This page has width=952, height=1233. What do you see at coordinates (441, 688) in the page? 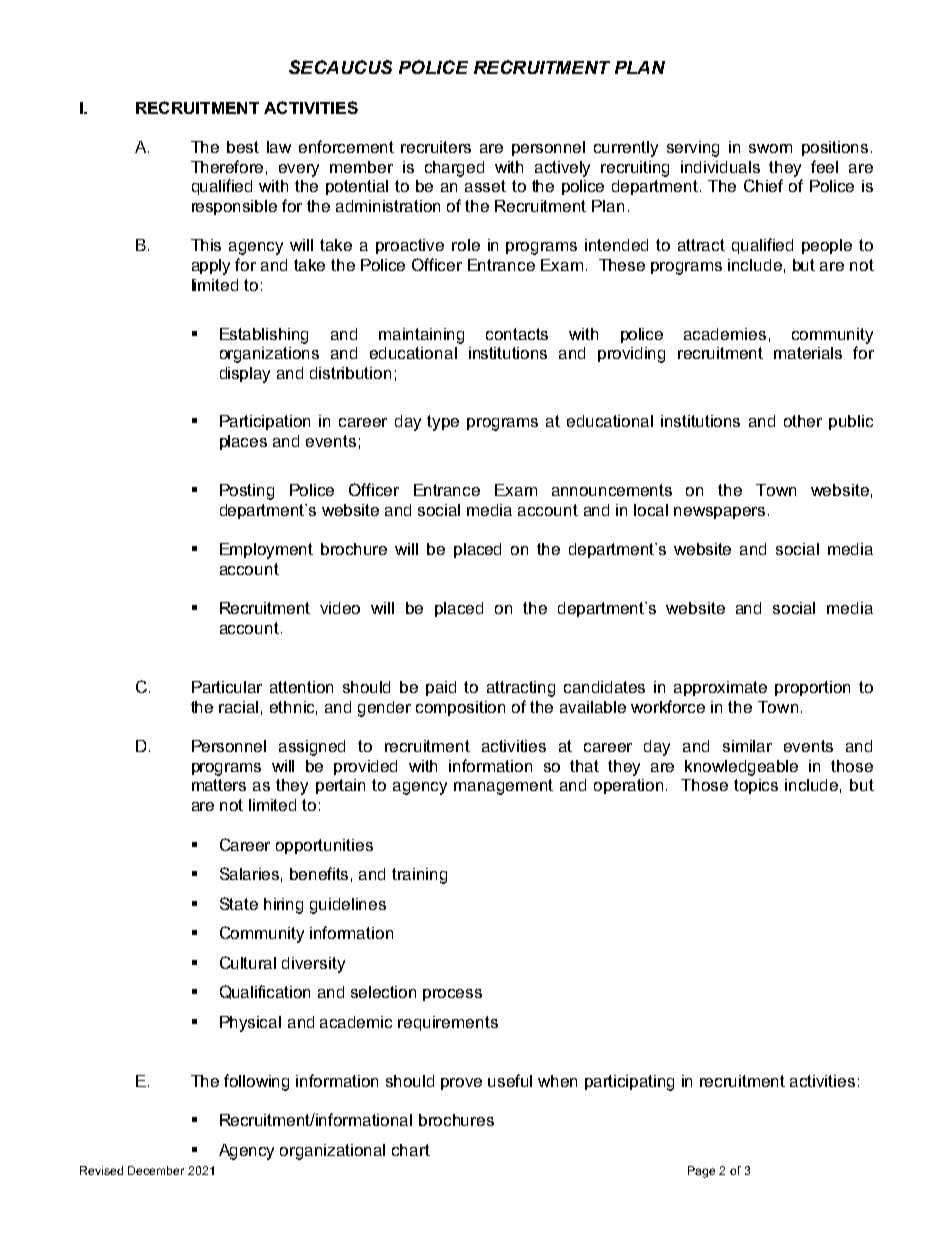
I see `paid` at bounding box center [441, 688].
